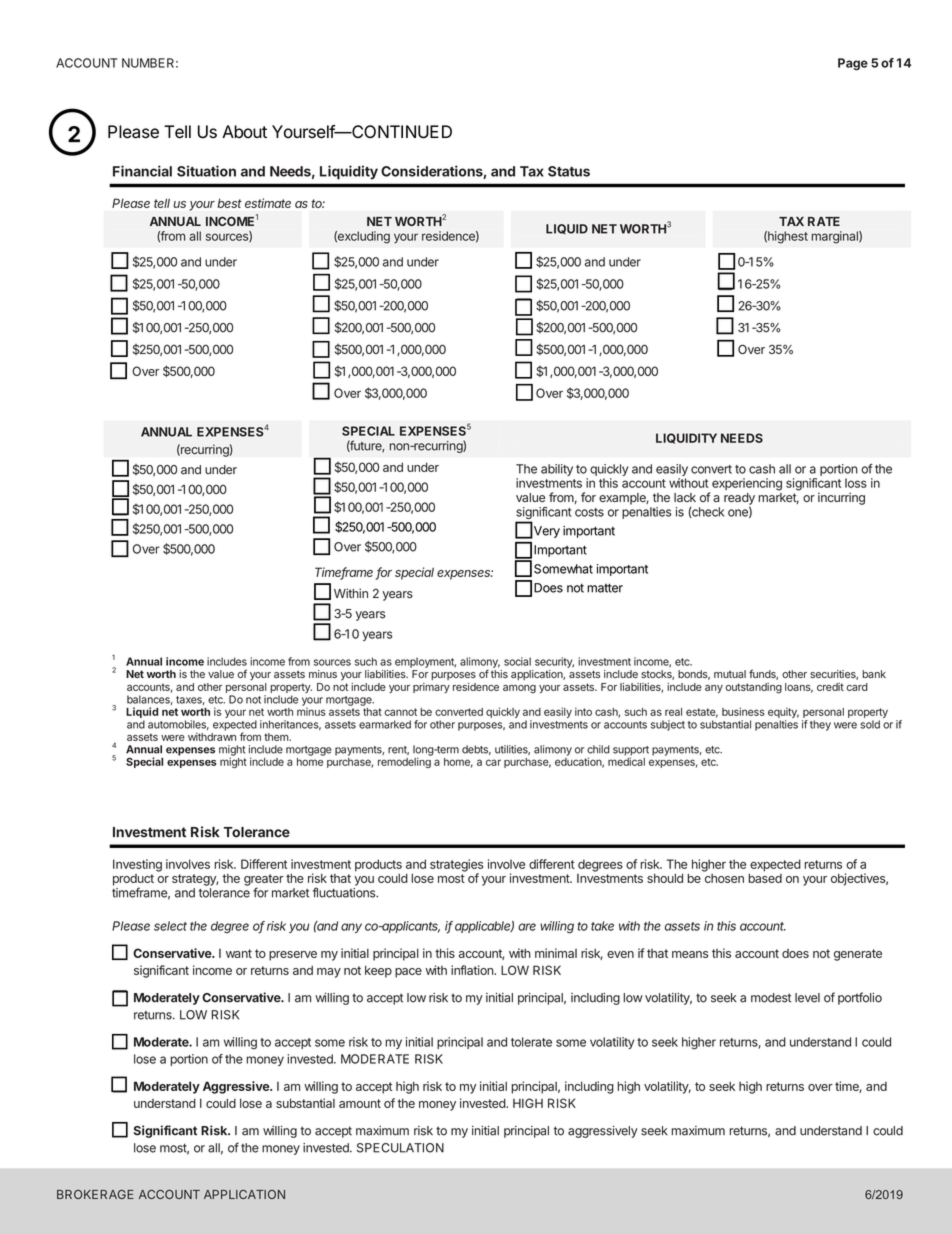 Image resolution: width=952 pixels, height=1233 pixels. What do you see at coordinates (170, 926) in the screenshot?
I see `select` at bounding box center [170, 926].
